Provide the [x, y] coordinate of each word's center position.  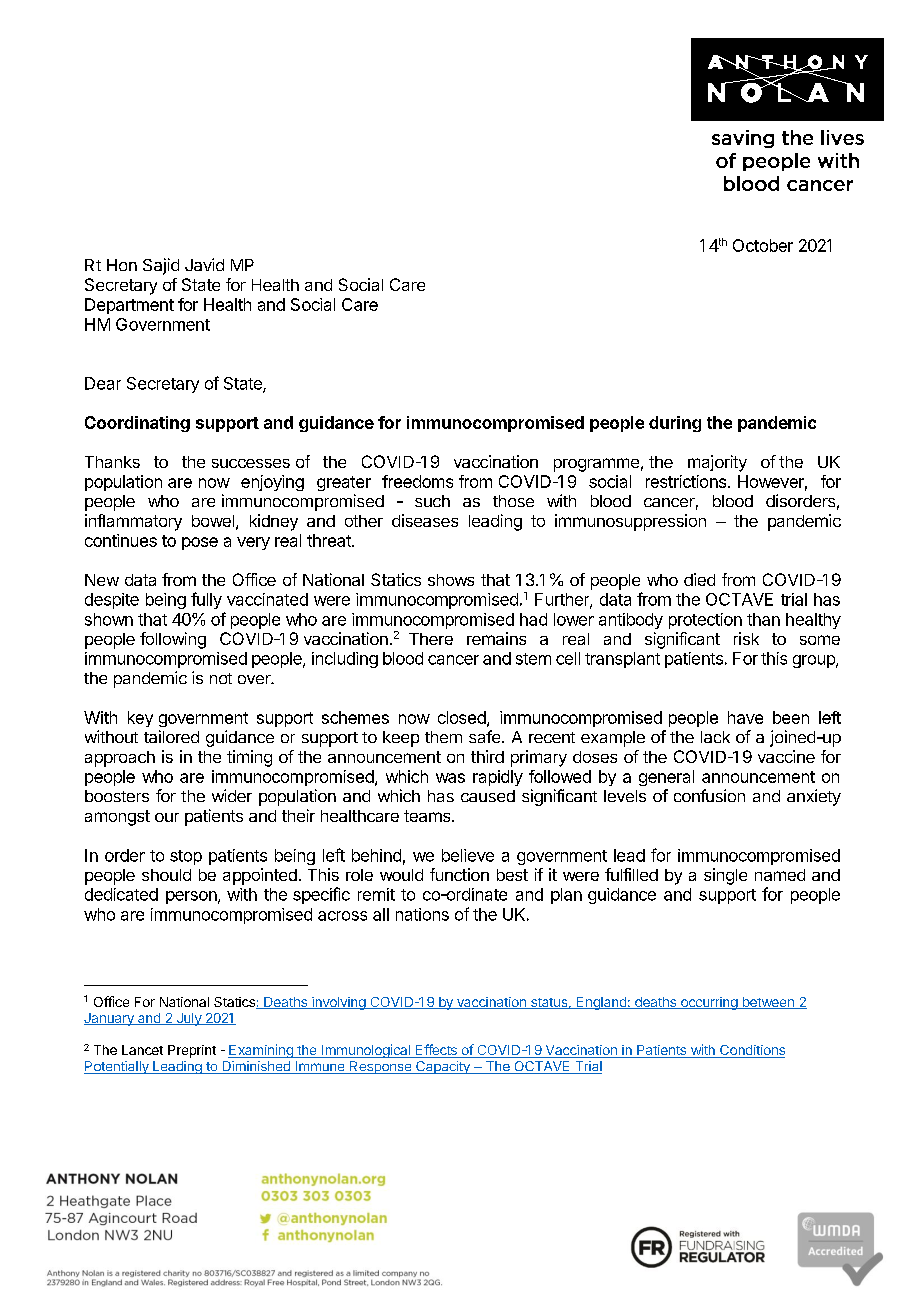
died [699, 579]
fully [206, 600]
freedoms [417, 481]
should [166, 875]
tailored [171, 736]
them [443, 737]
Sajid [161, 266]
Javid [204, 264]
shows [451, 580]
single [725, 876]
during [675, 424]
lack [715, 737]
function [459, 874]
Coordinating [137, 424]
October [763, 245]
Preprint [192, 1051]
